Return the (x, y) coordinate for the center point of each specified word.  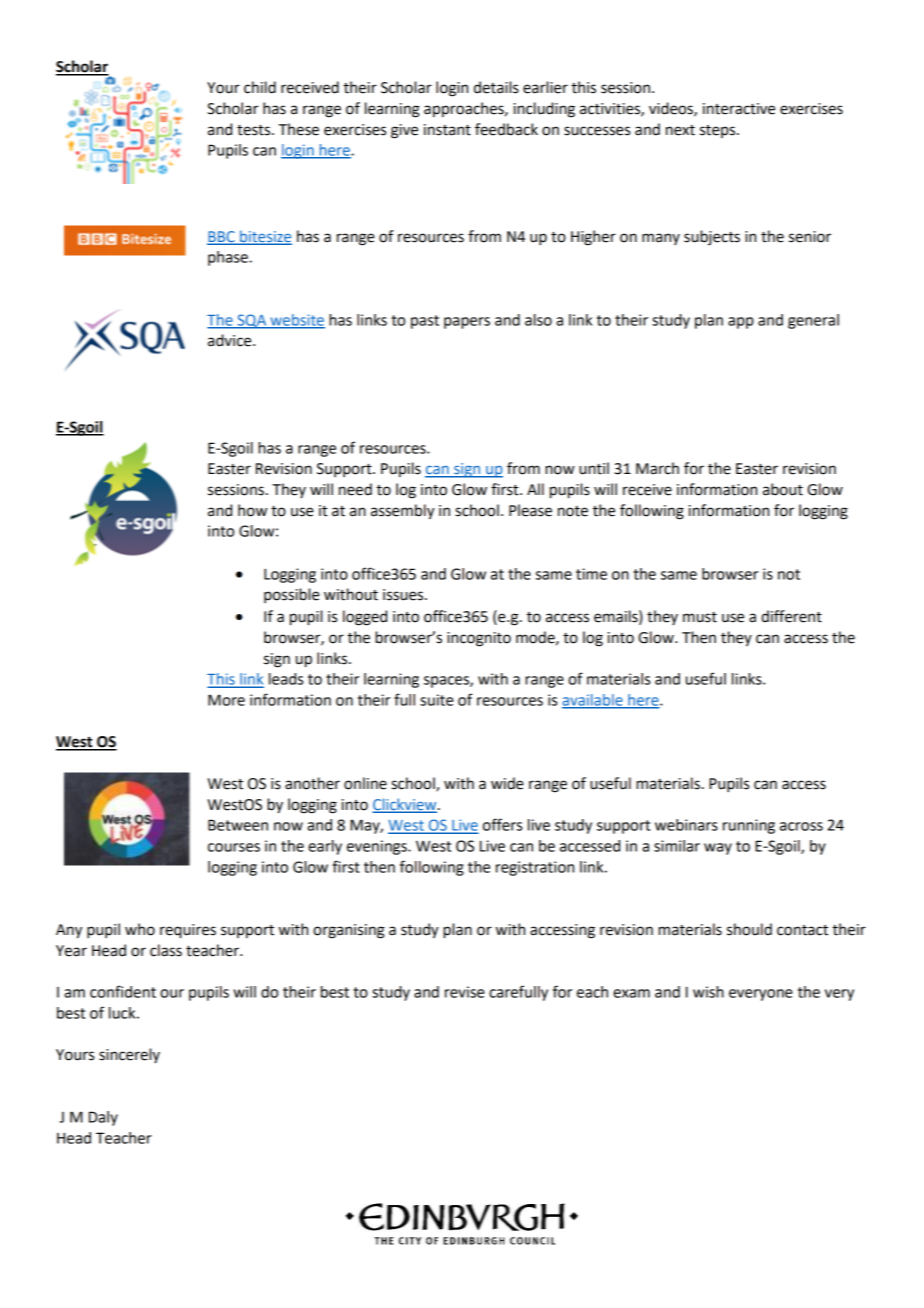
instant (447, 130)
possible (292, 595)
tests (255, 130)
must (700, 617)
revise (465, 992)
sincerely (129, 1055)
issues (404, 595)
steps (719, 131)
